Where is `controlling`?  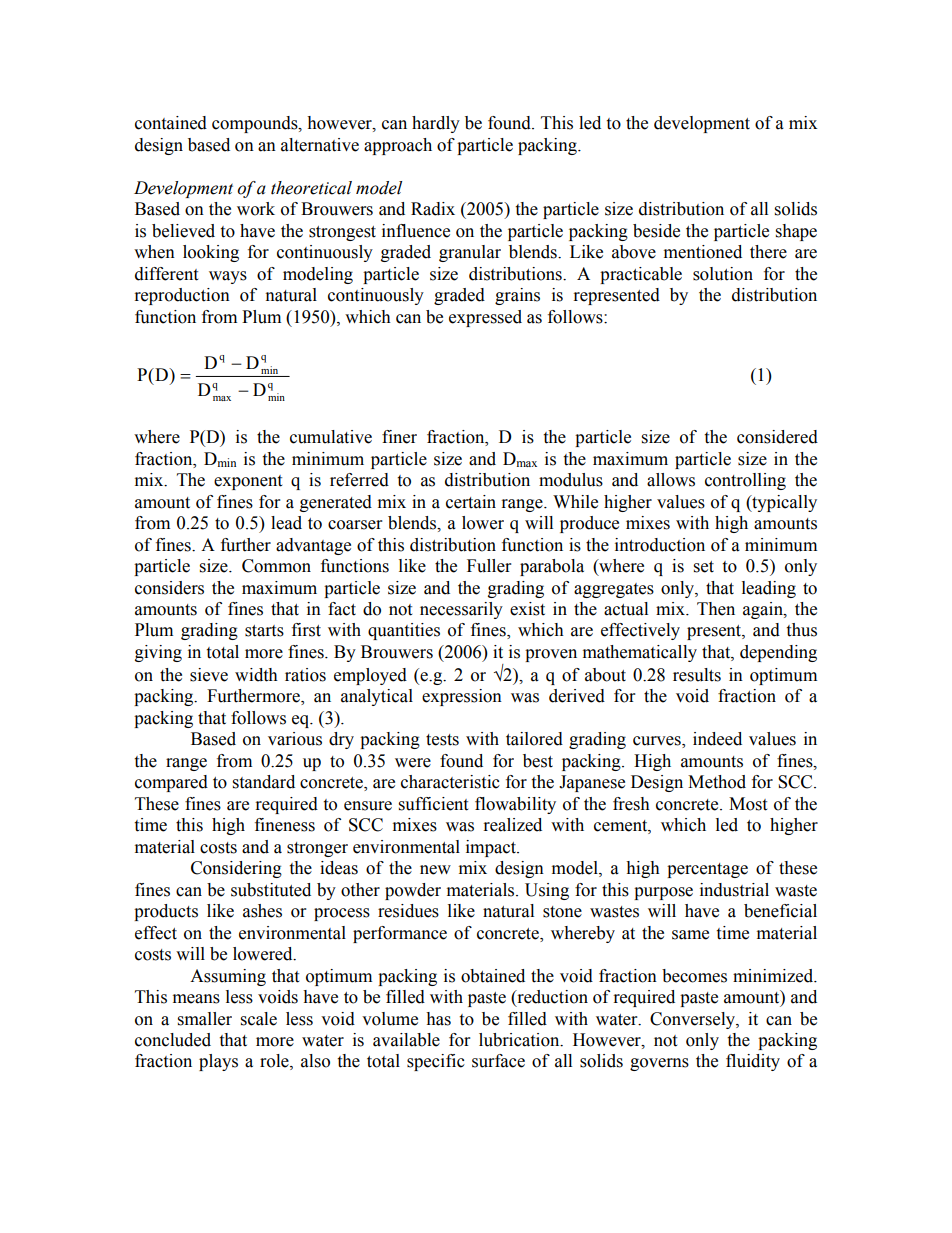 controlling is located at coordinates (745, 481).
